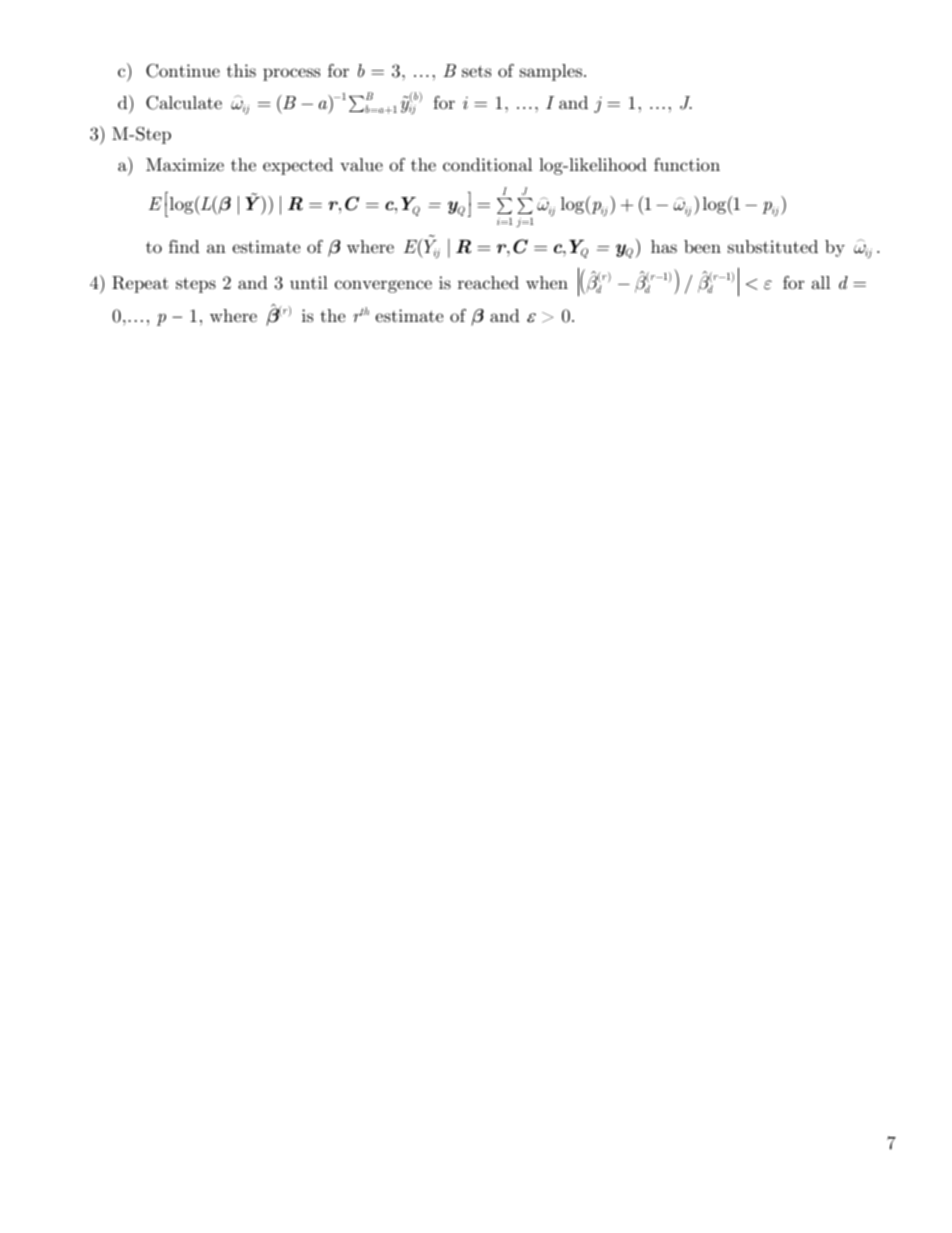  I want to click on sets, so click(476, 71).
